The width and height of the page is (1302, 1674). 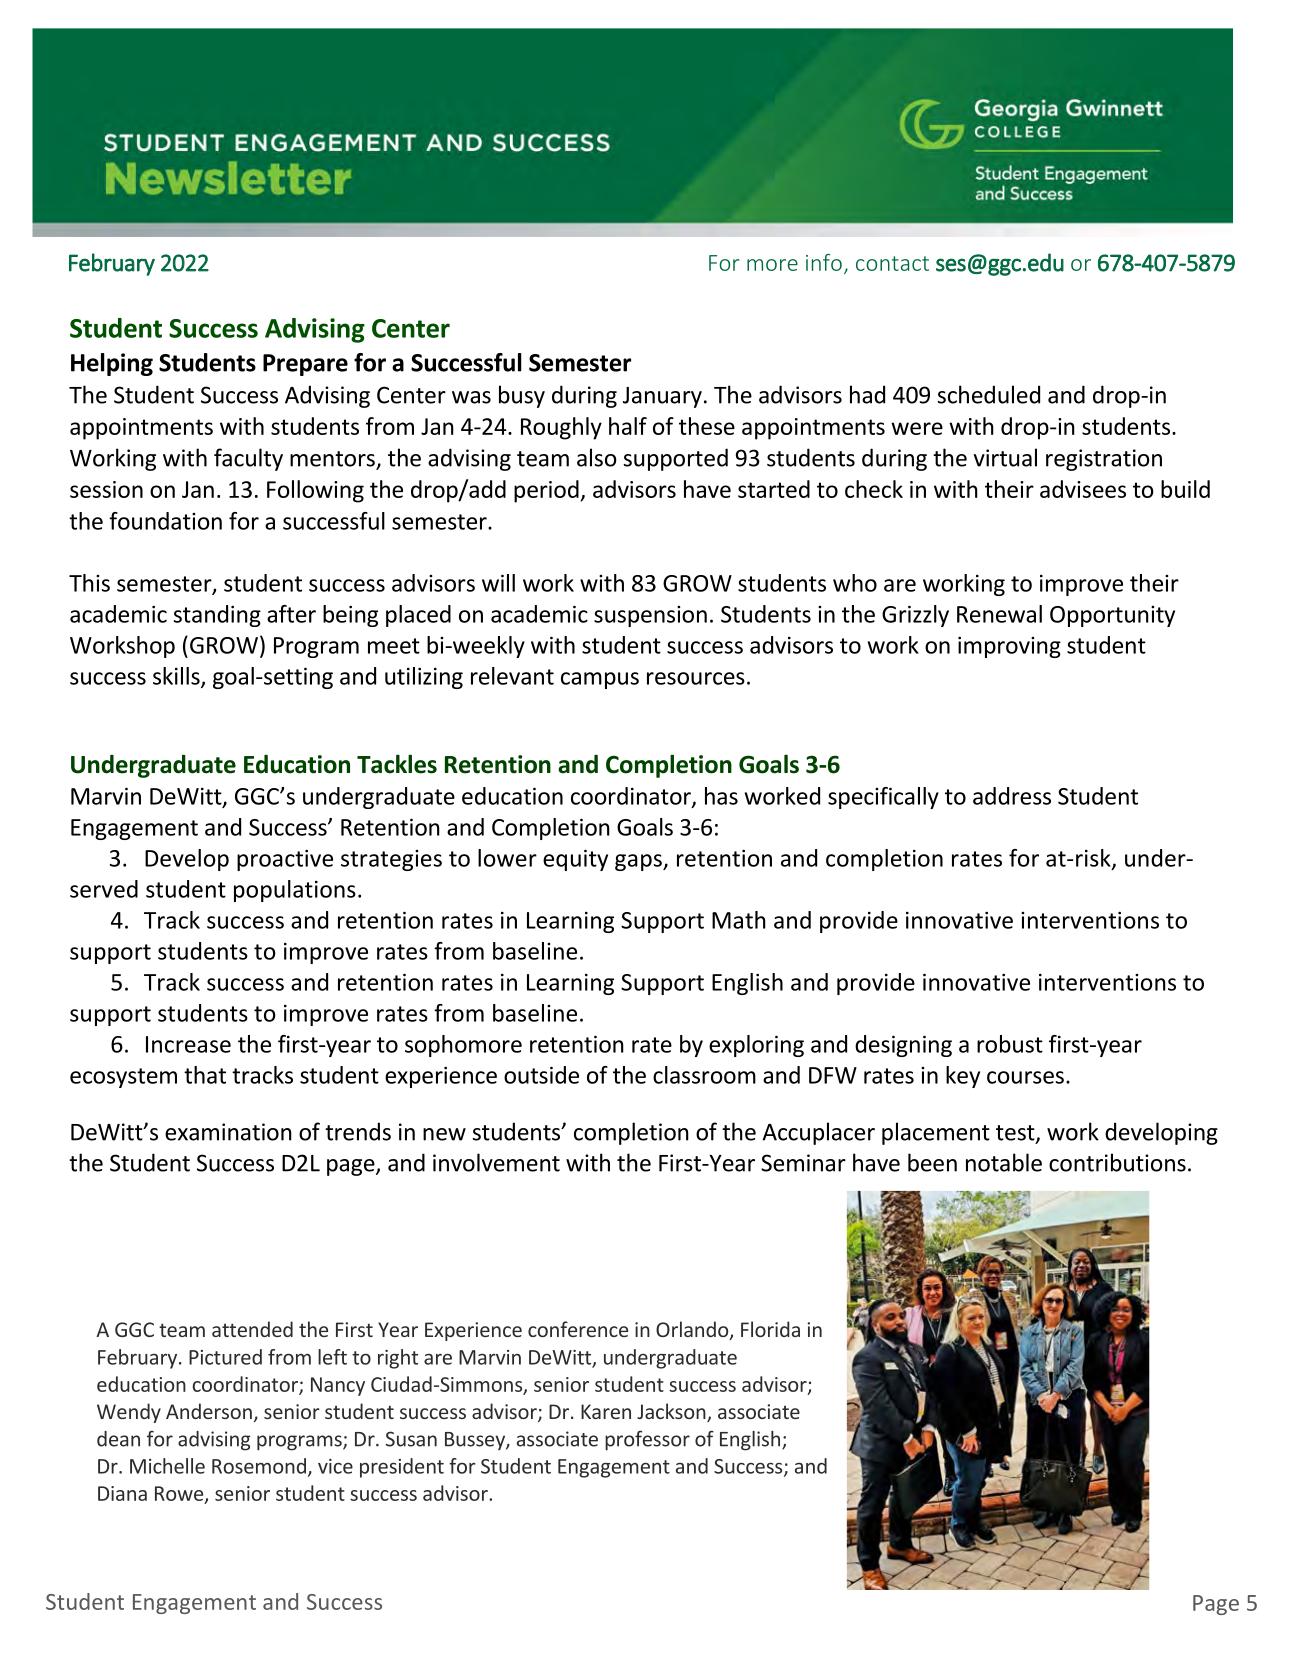 I want to click on Florida, so click(x=770, y=1329).
